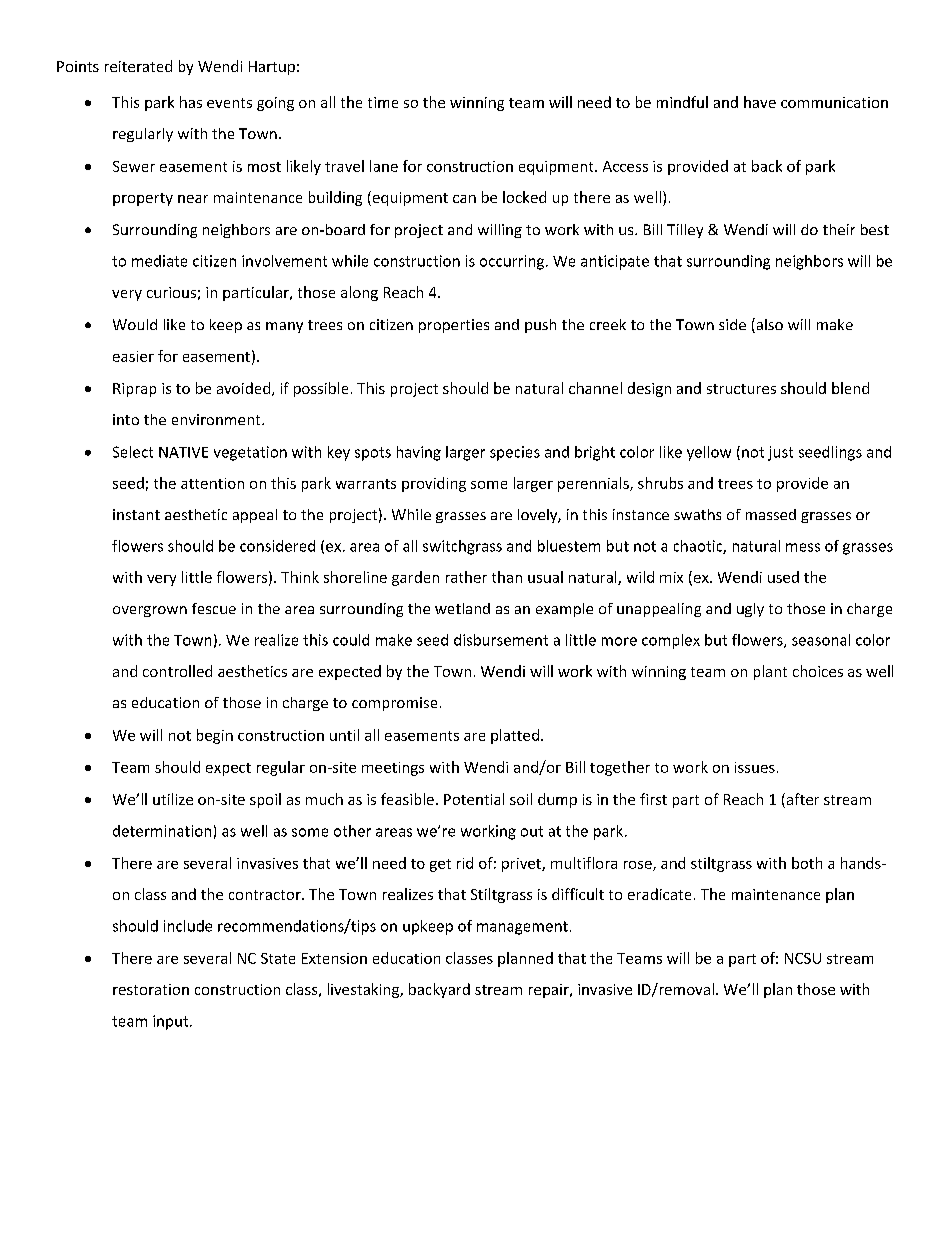 Image resolution: width=952 pixels, height=1233 pixels. What do you see at coordinates (760, 102) in the screenshot?
I see `have` at bounding box center [760, 102].
